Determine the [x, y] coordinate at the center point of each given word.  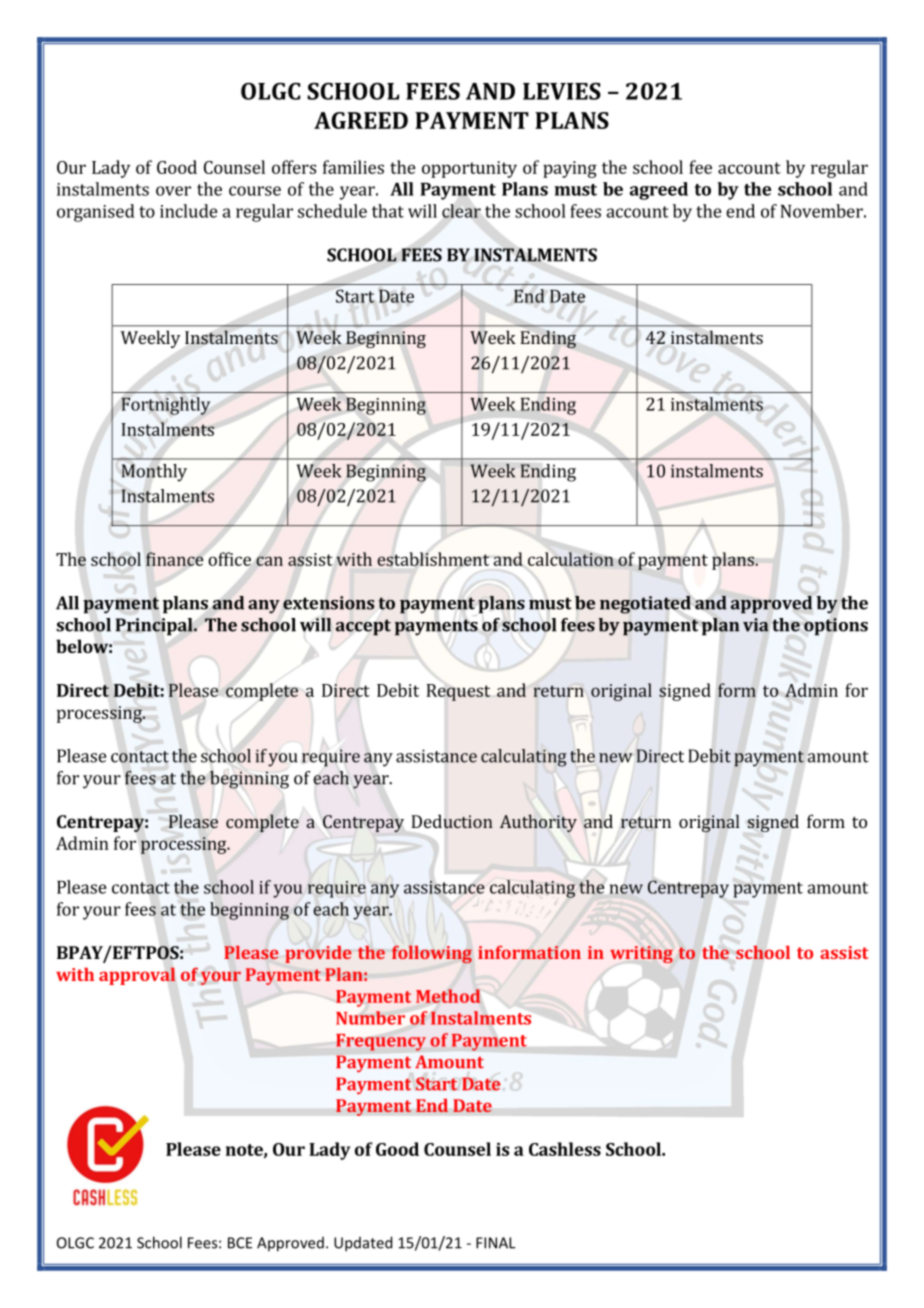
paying [570, 169]
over [173, 191]
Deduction [452, 821]
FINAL [496, 1243]
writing [641, 954]
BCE [240, 1243]
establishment [433, 559]
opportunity [469, 169]
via [756, 625]
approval [137, 976]
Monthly [154, 473]
